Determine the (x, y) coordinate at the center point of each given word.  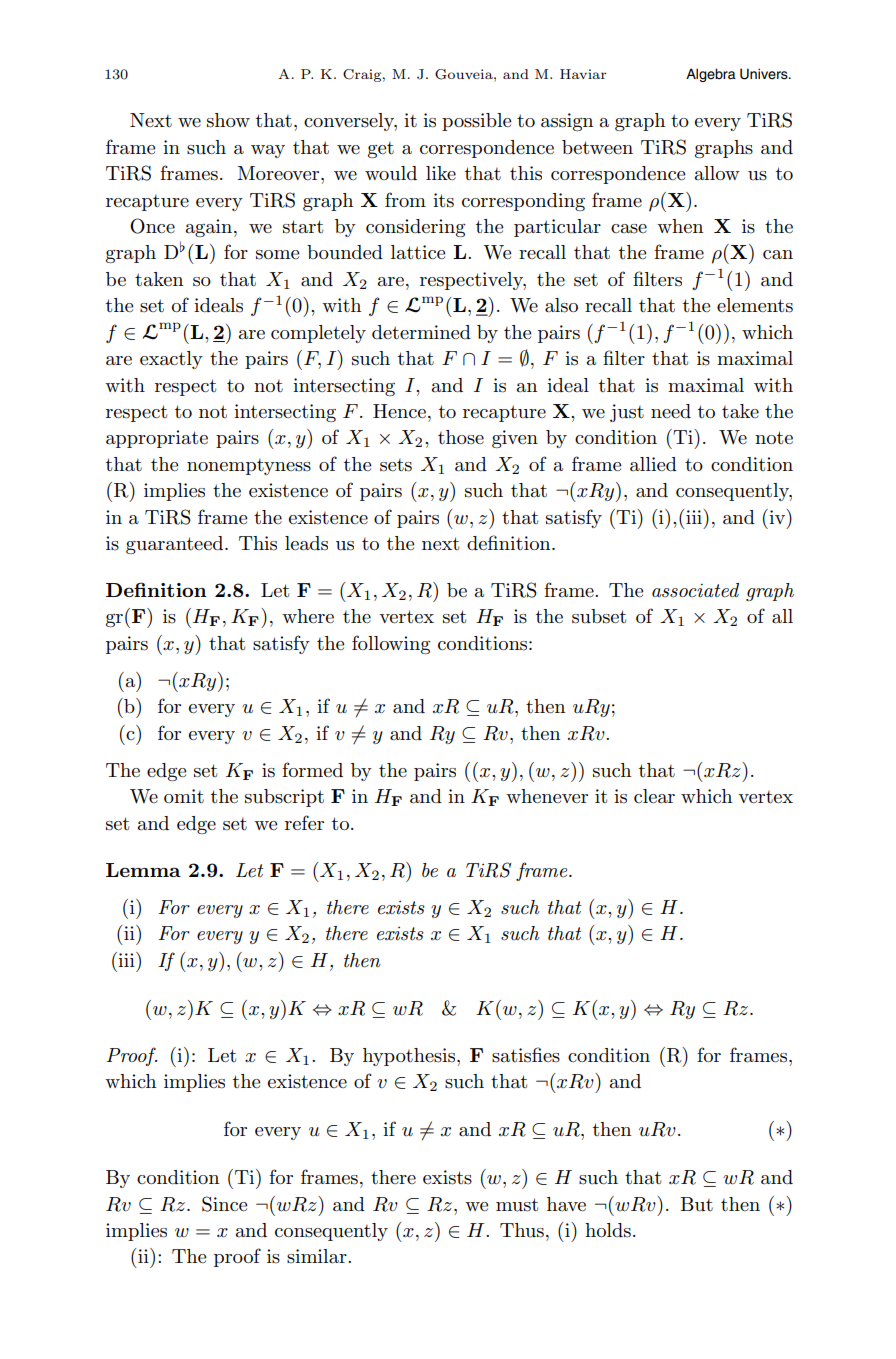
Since (224, 1204)
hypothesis (410, 1057)
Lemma (143, 870)
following (391, 644)
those (461, 437)
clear (654, 796)
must (517, 1205)
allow (717, 173)
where (308, 616)
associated (695, 590)
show (228, 120)
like (441, 173)
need (671, 411)
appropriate (157, 439)
